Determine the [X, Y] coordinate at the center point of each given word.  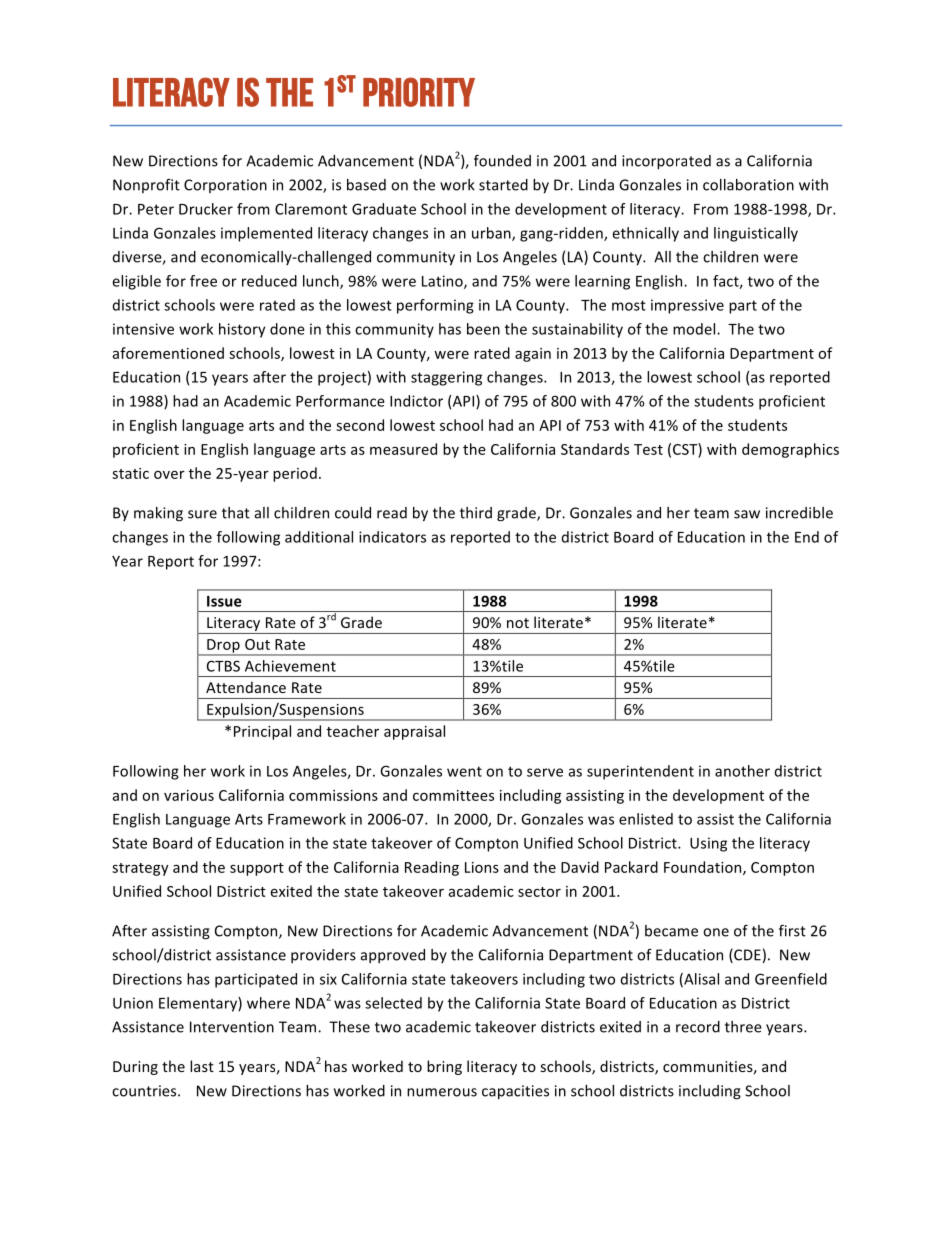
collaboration [748, 185]
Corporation [225, 186]
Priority [419, 92]
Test [648, 449]
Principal [262, 732]
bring [444, 1067]
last [202, 1066]
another [742, 771]
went [464, 771]
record [698, 1027]
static [130, 473]
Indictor [416, 401]
